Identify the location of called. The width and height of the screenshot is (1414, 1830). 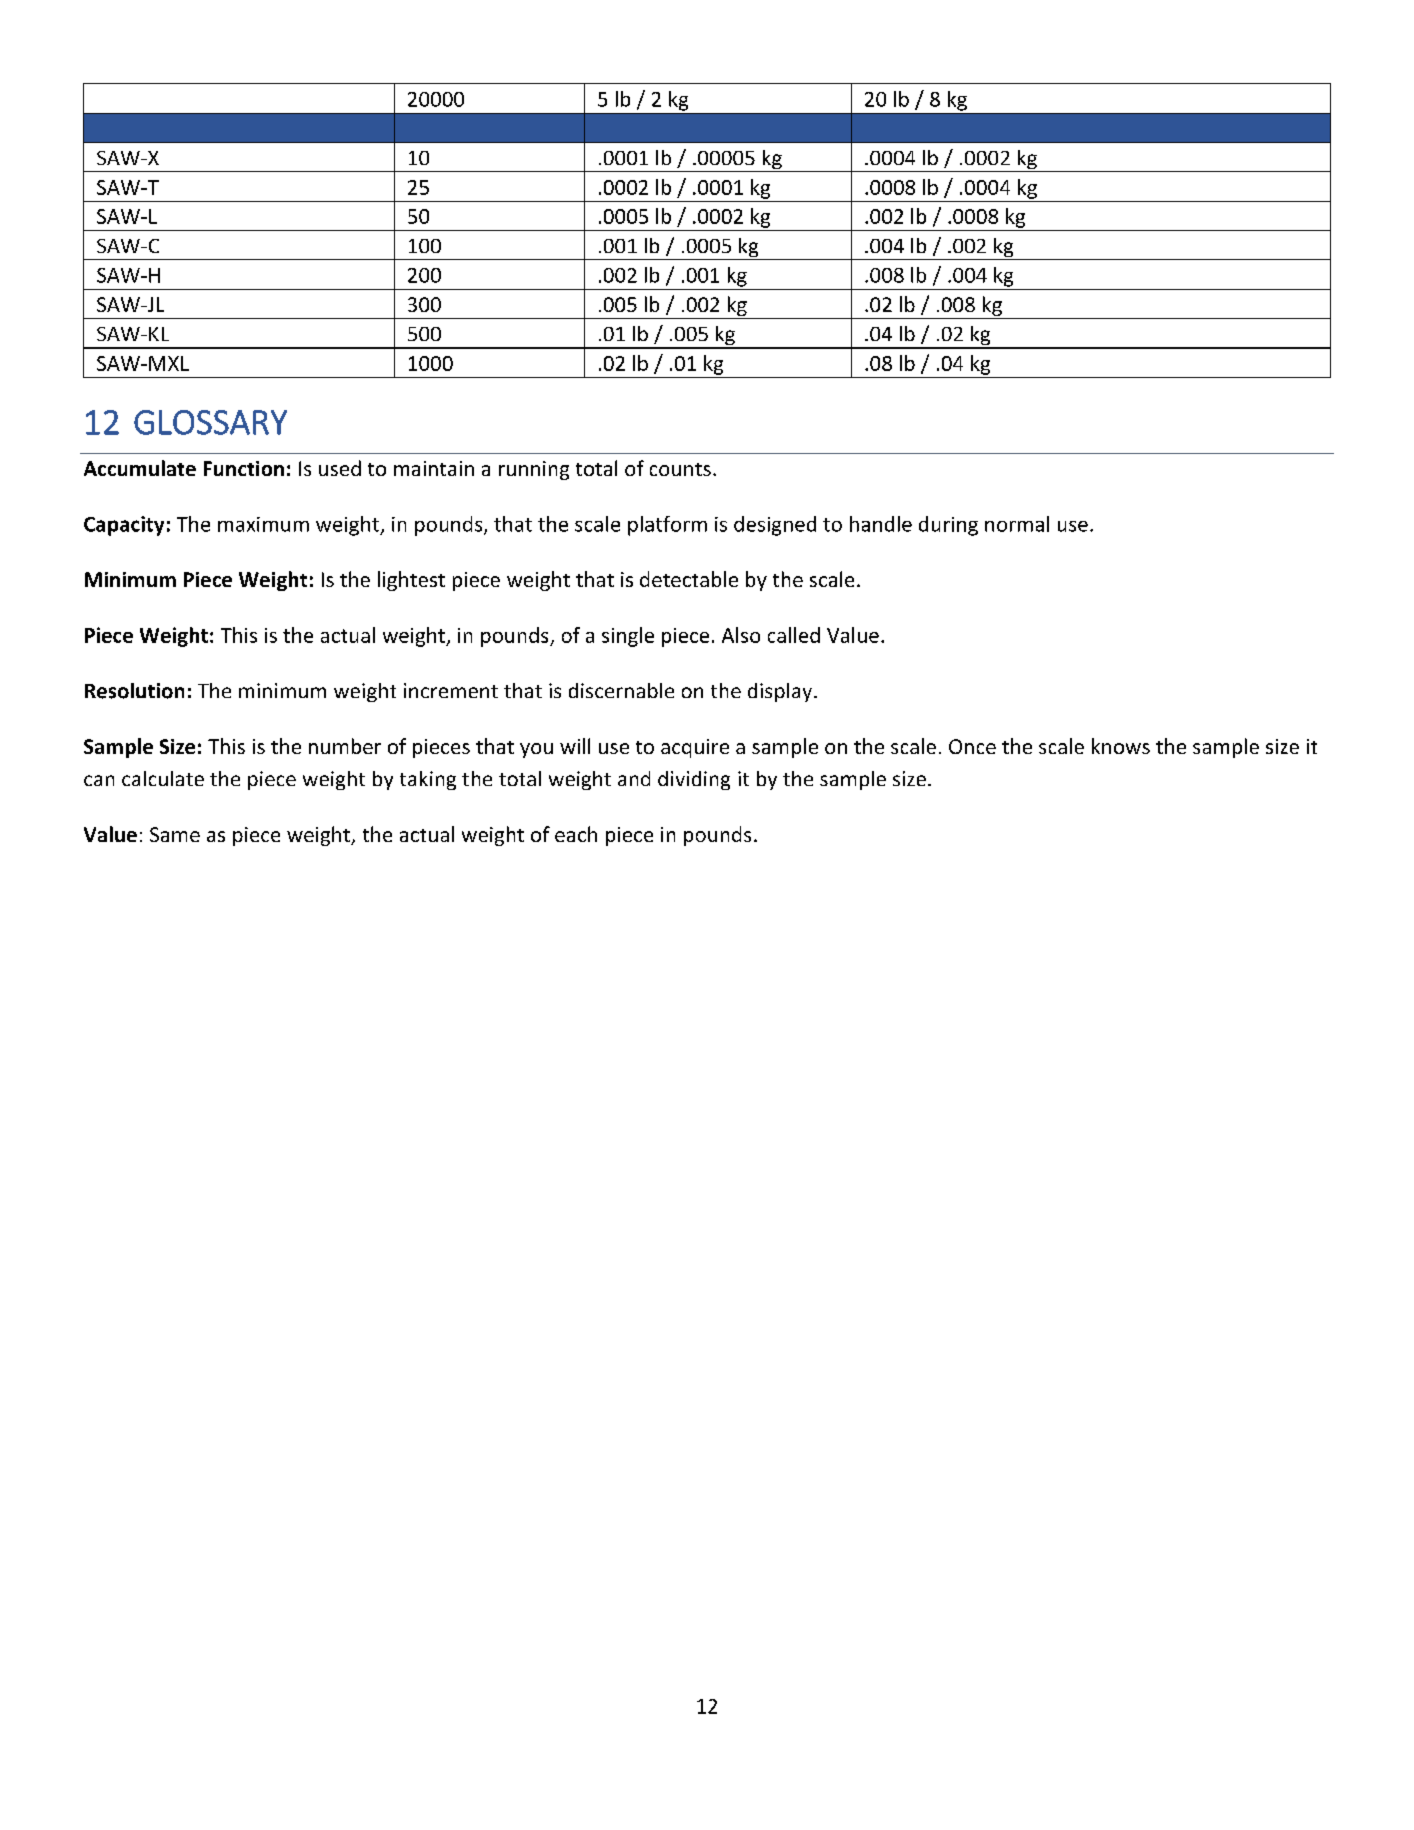
(794, 635).
